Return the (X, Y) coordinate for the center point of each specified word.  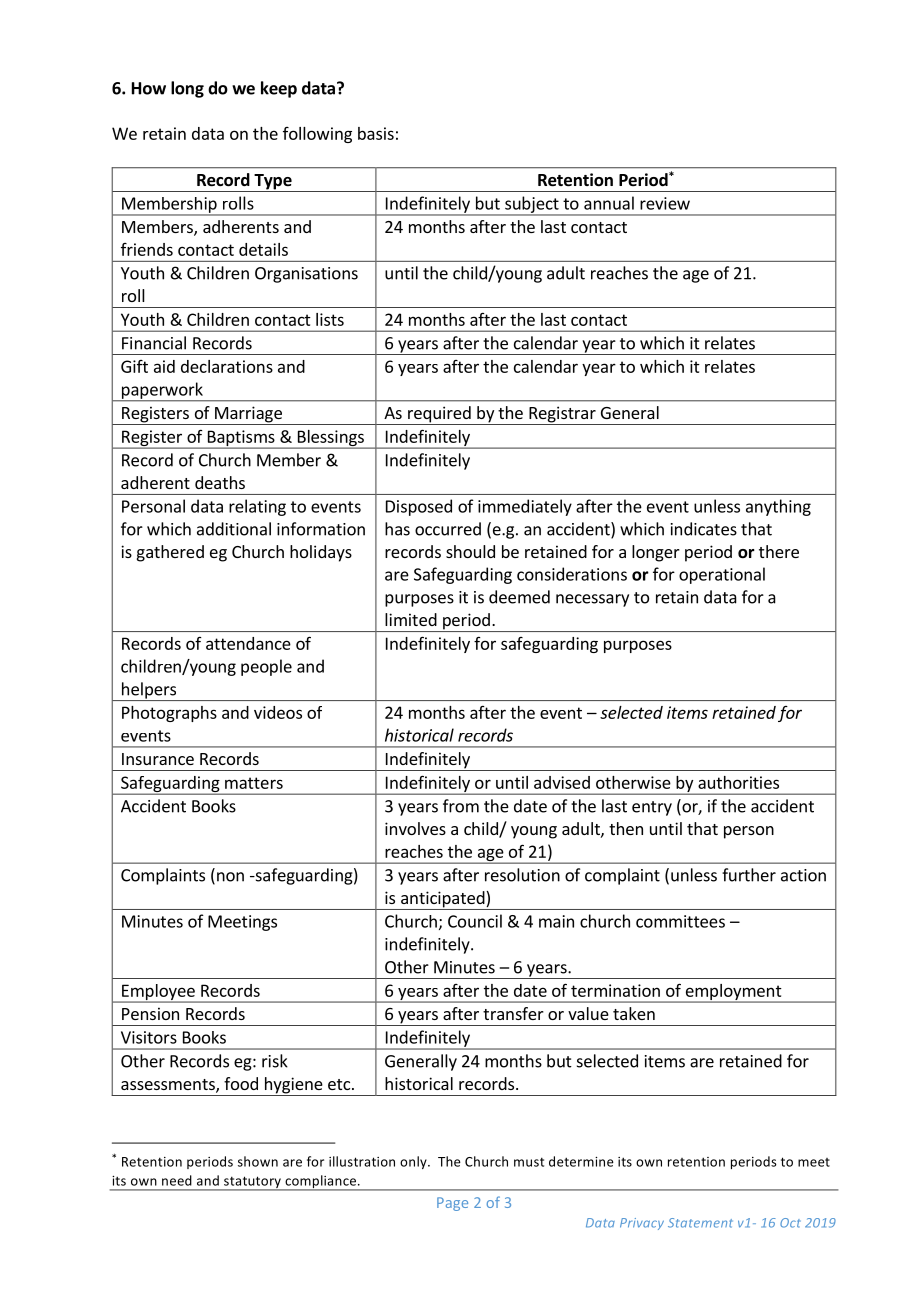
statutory (253, 1183)
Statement (700, 1223)
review (665, 203)
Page (452, 1204)
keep (279, 89)
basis (376, 133)
